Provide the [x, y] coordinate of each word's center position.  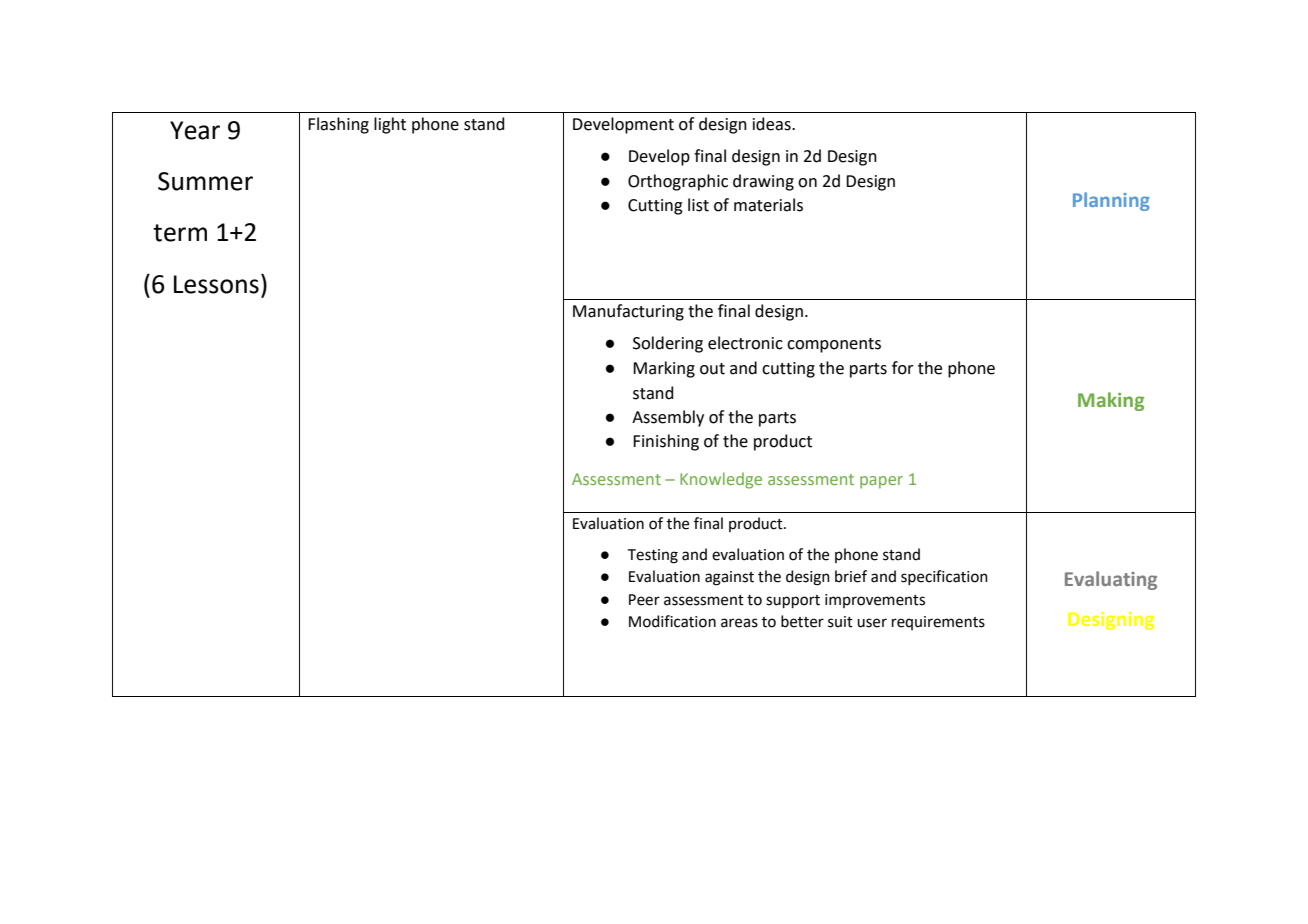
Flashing [338, 125]
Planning [1111, 201]
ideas [773, 124]
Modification [672, 621]
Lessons [216, 284]
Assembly [668, 418]
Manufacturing [628, 312]
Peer [644, 600]
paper [881, 482]
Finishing [666, 442]
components [834, 345]
